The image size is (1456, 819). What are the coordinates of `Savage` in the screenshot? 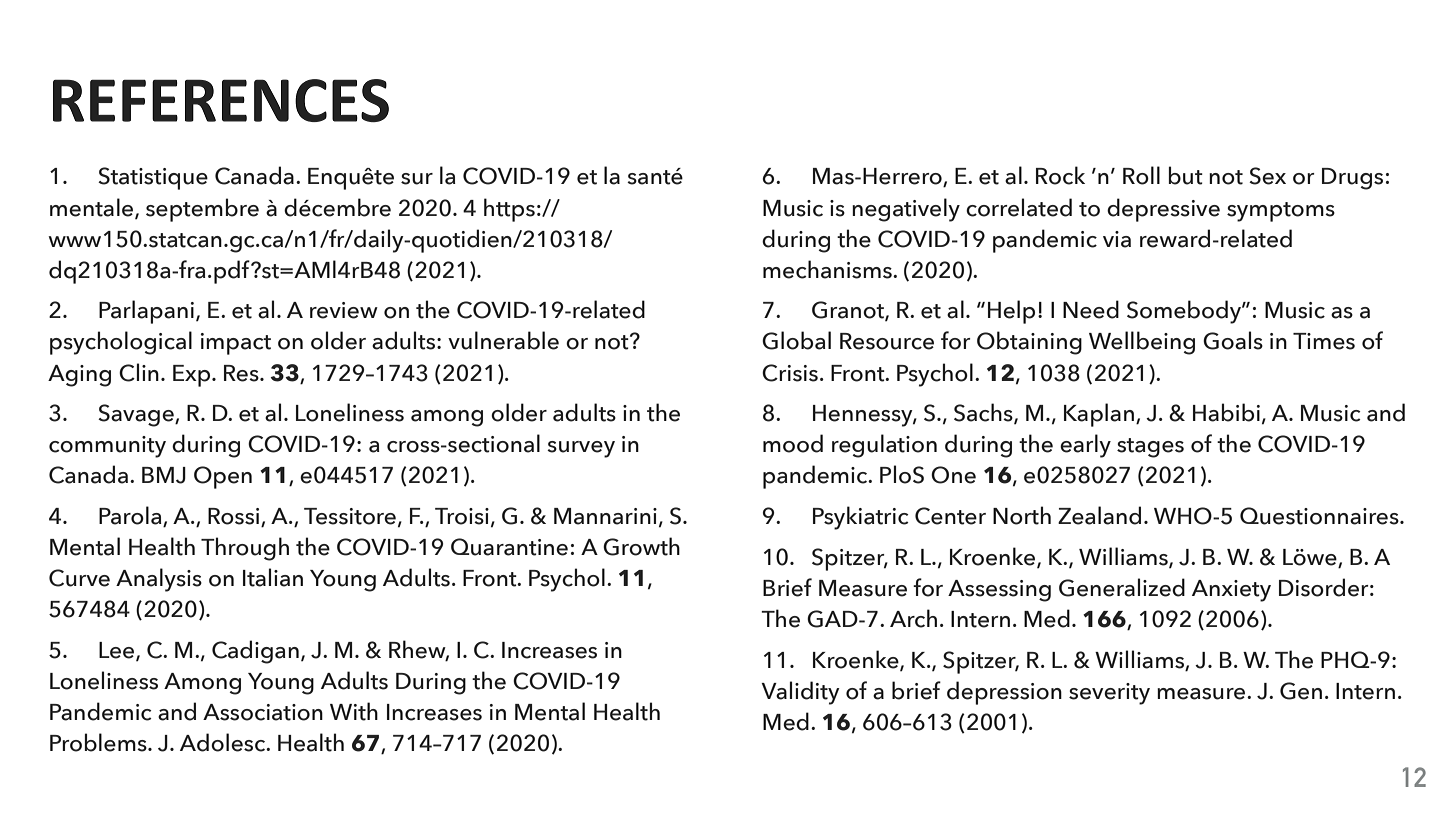 It's located at (137, 415).
